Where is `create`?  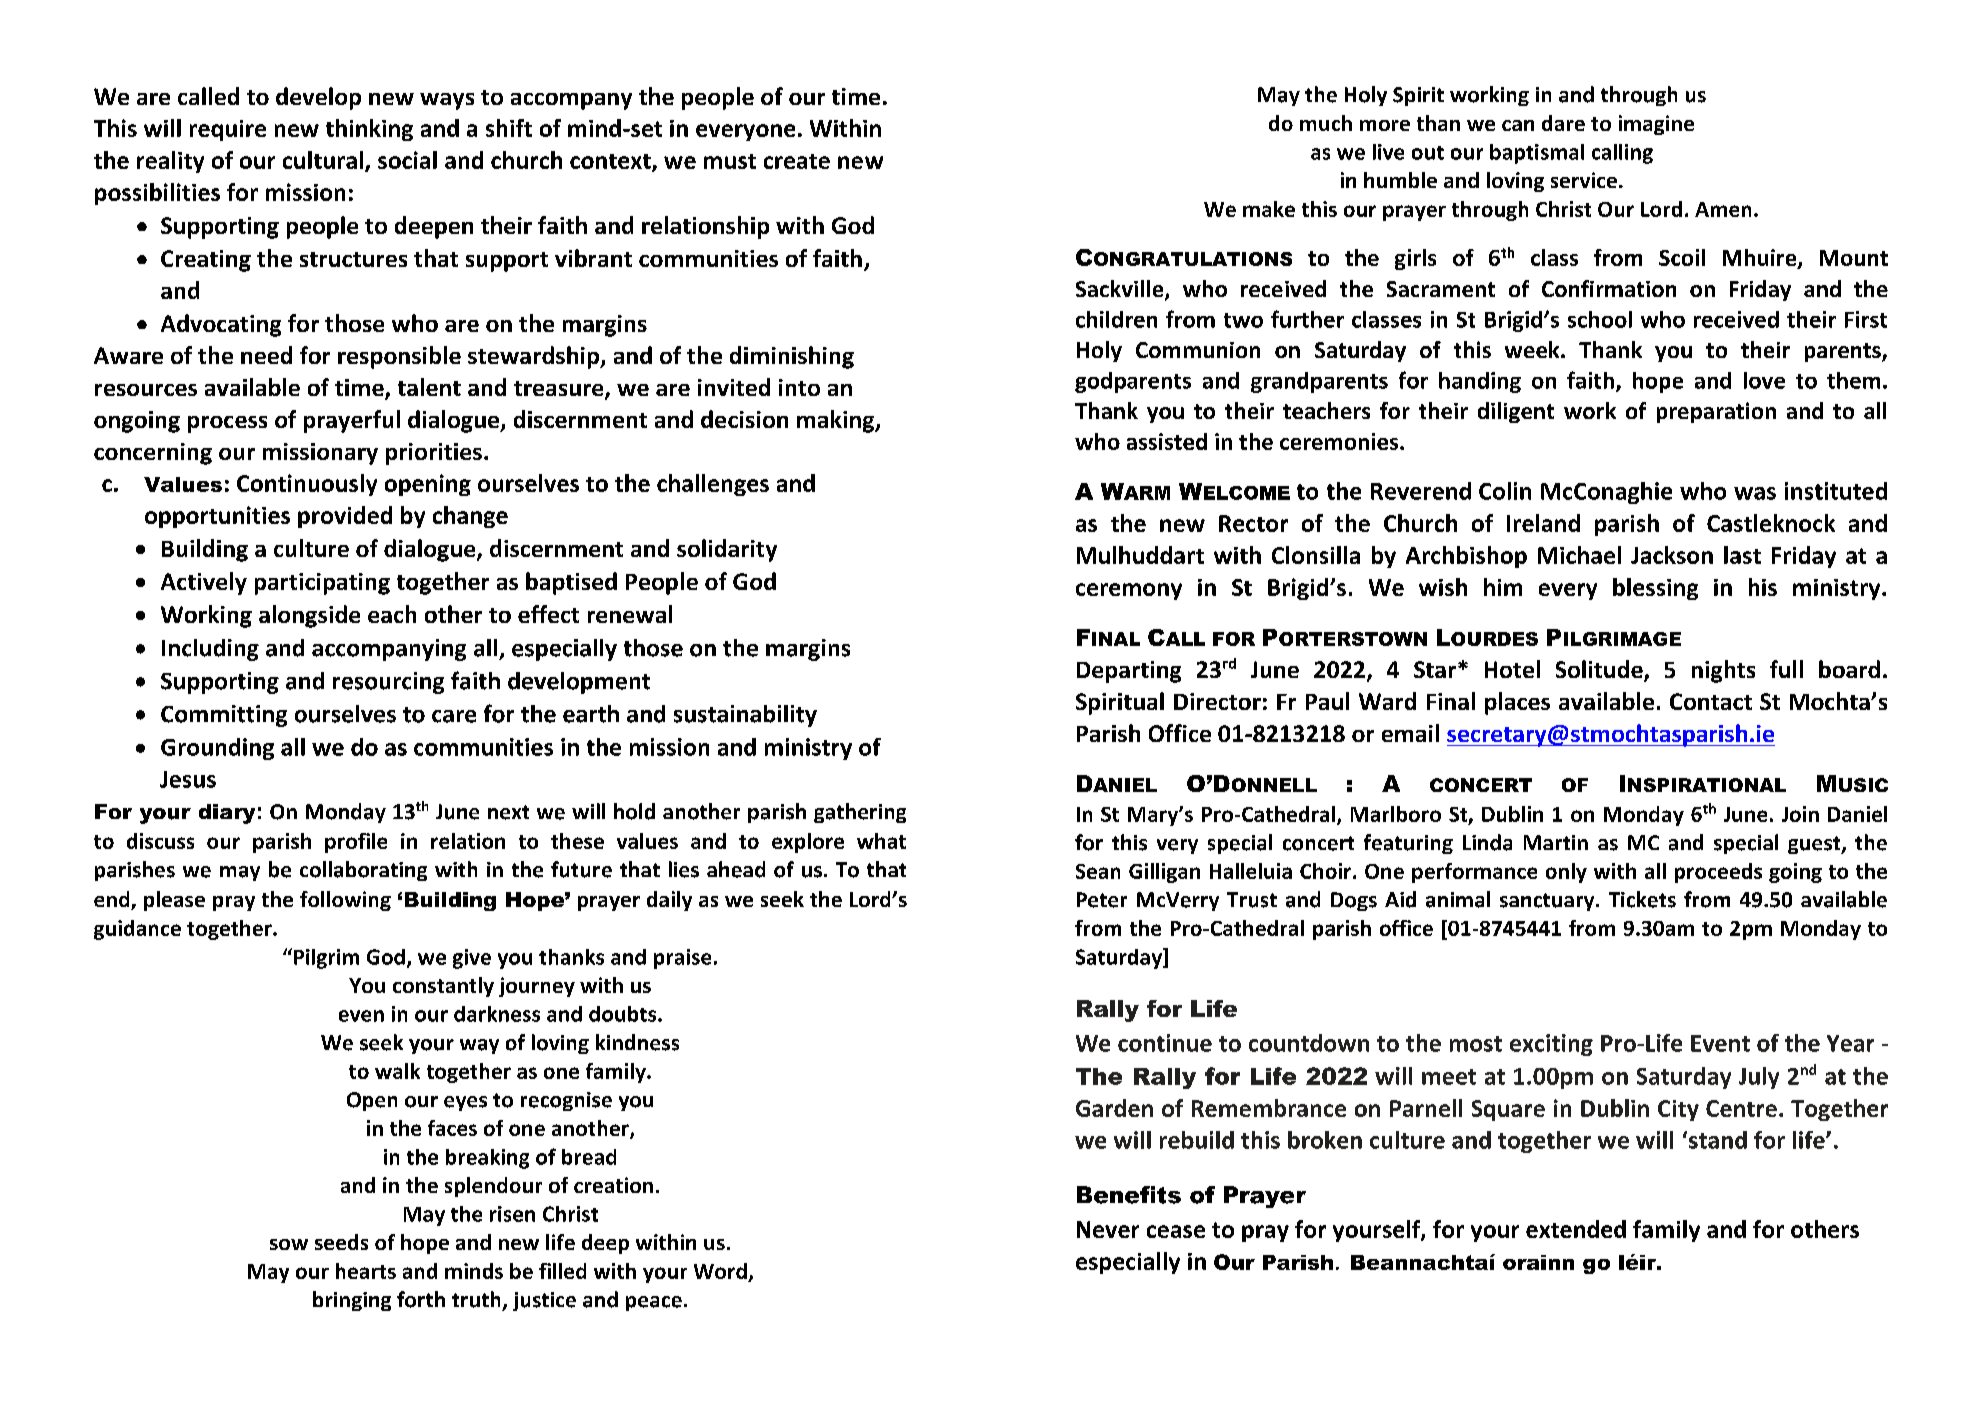
create is located at coordinates (797, 161).
